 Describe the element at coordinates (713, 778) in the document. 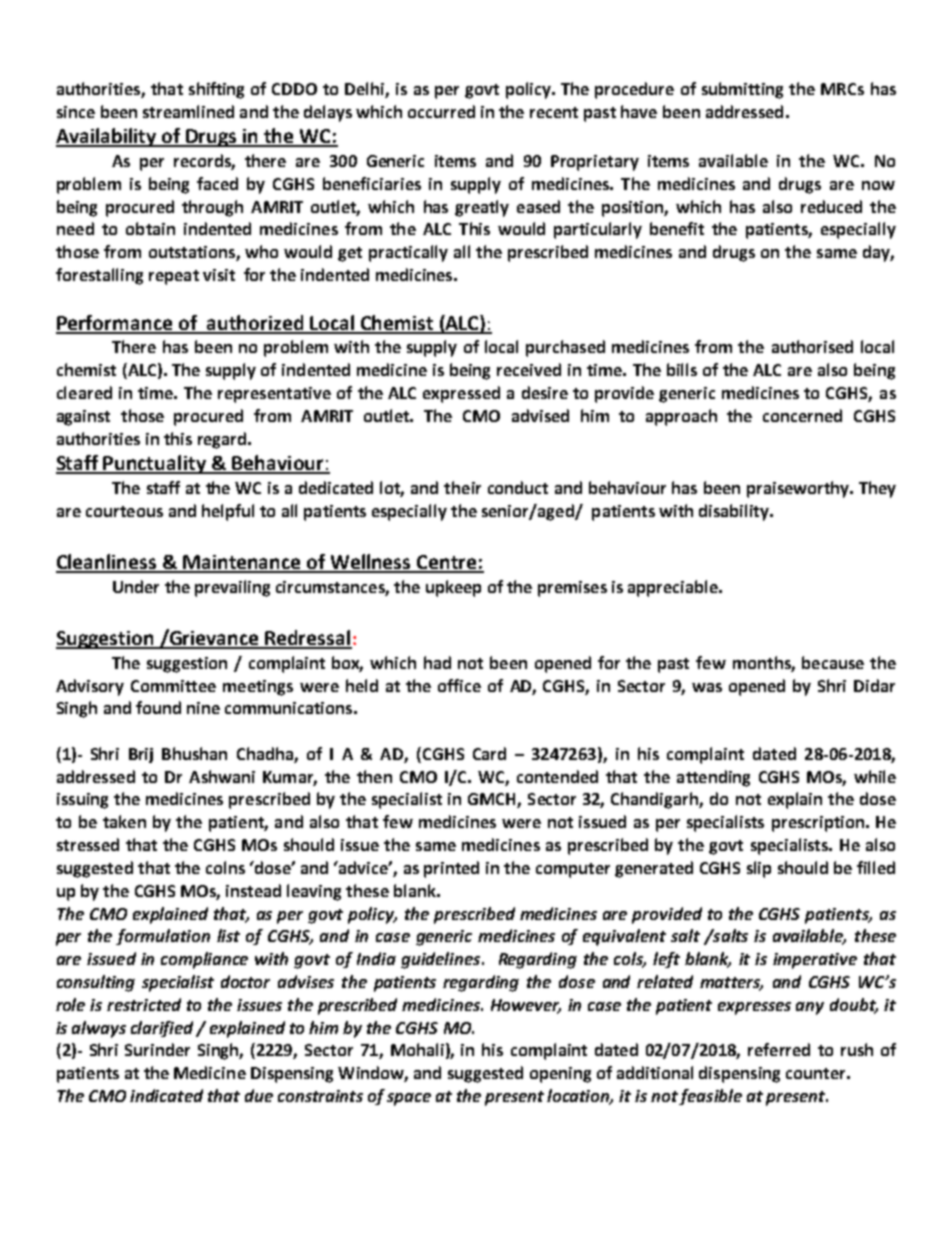

I see `attending` at that location.
